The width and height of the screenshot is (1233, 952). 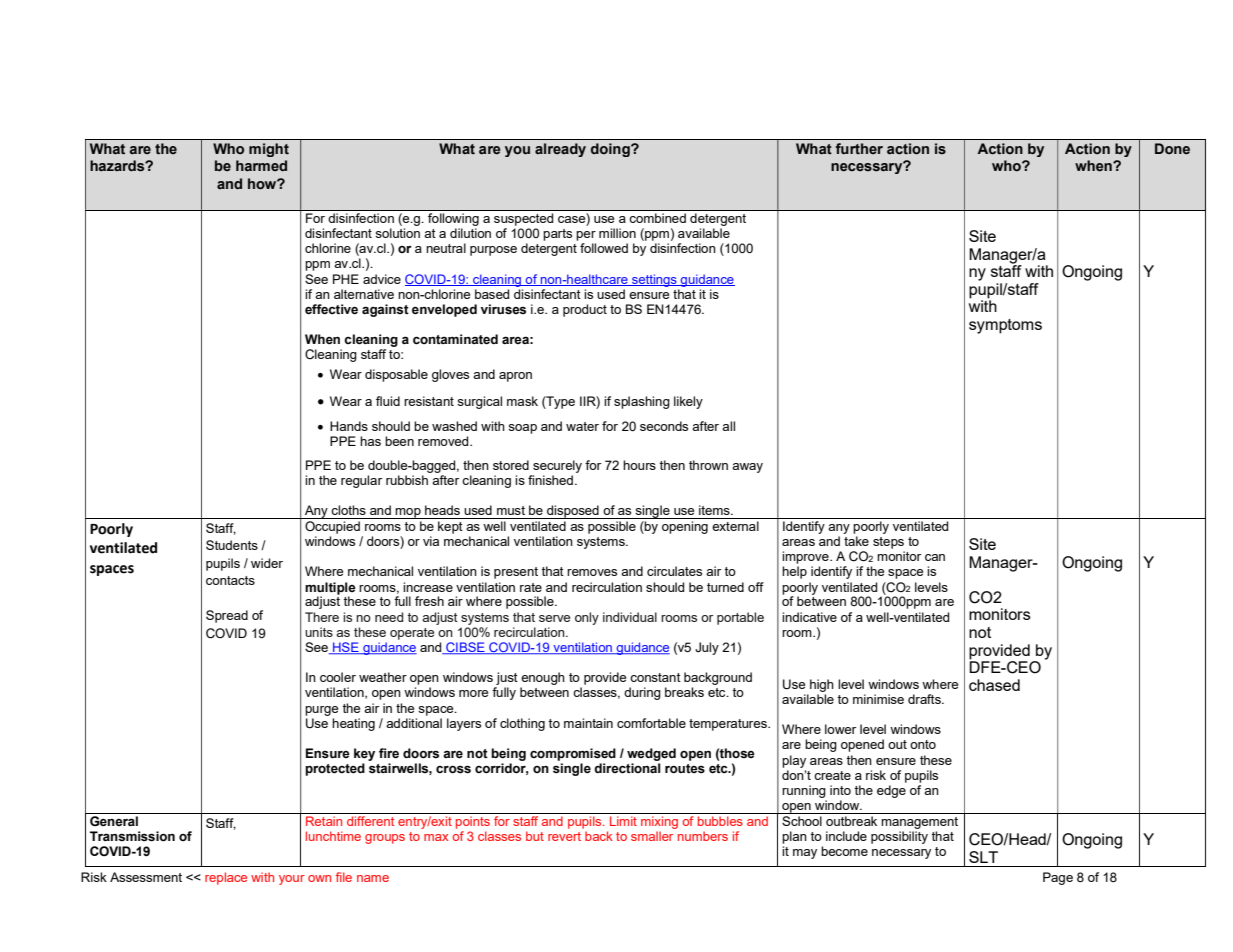 What do you see at coordinates (560, 150) in the screenshot?
I see `already` at bounding box center [560, 150].
